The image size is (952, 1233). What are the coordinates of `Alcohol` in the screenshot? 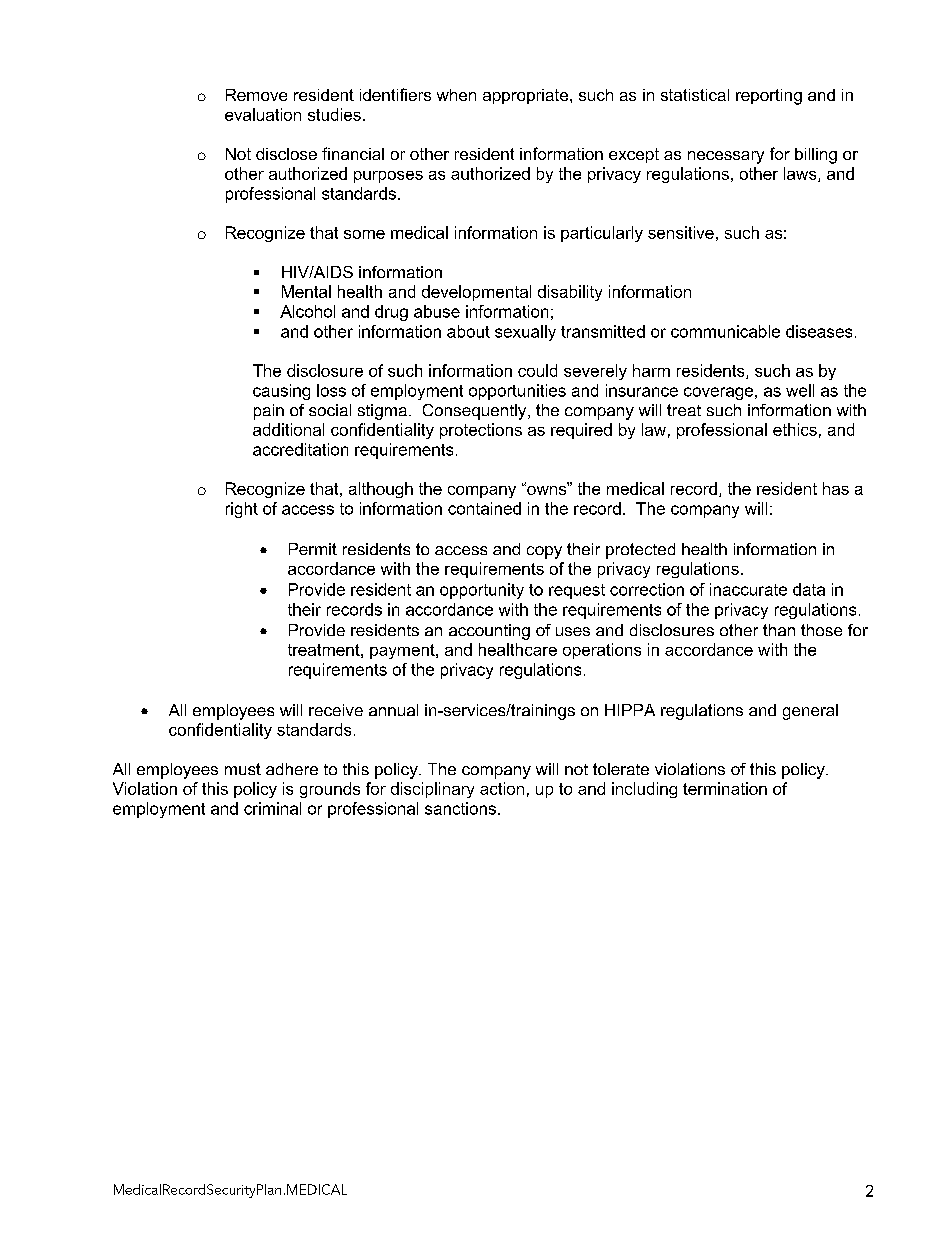 It's located at (307, 311).
